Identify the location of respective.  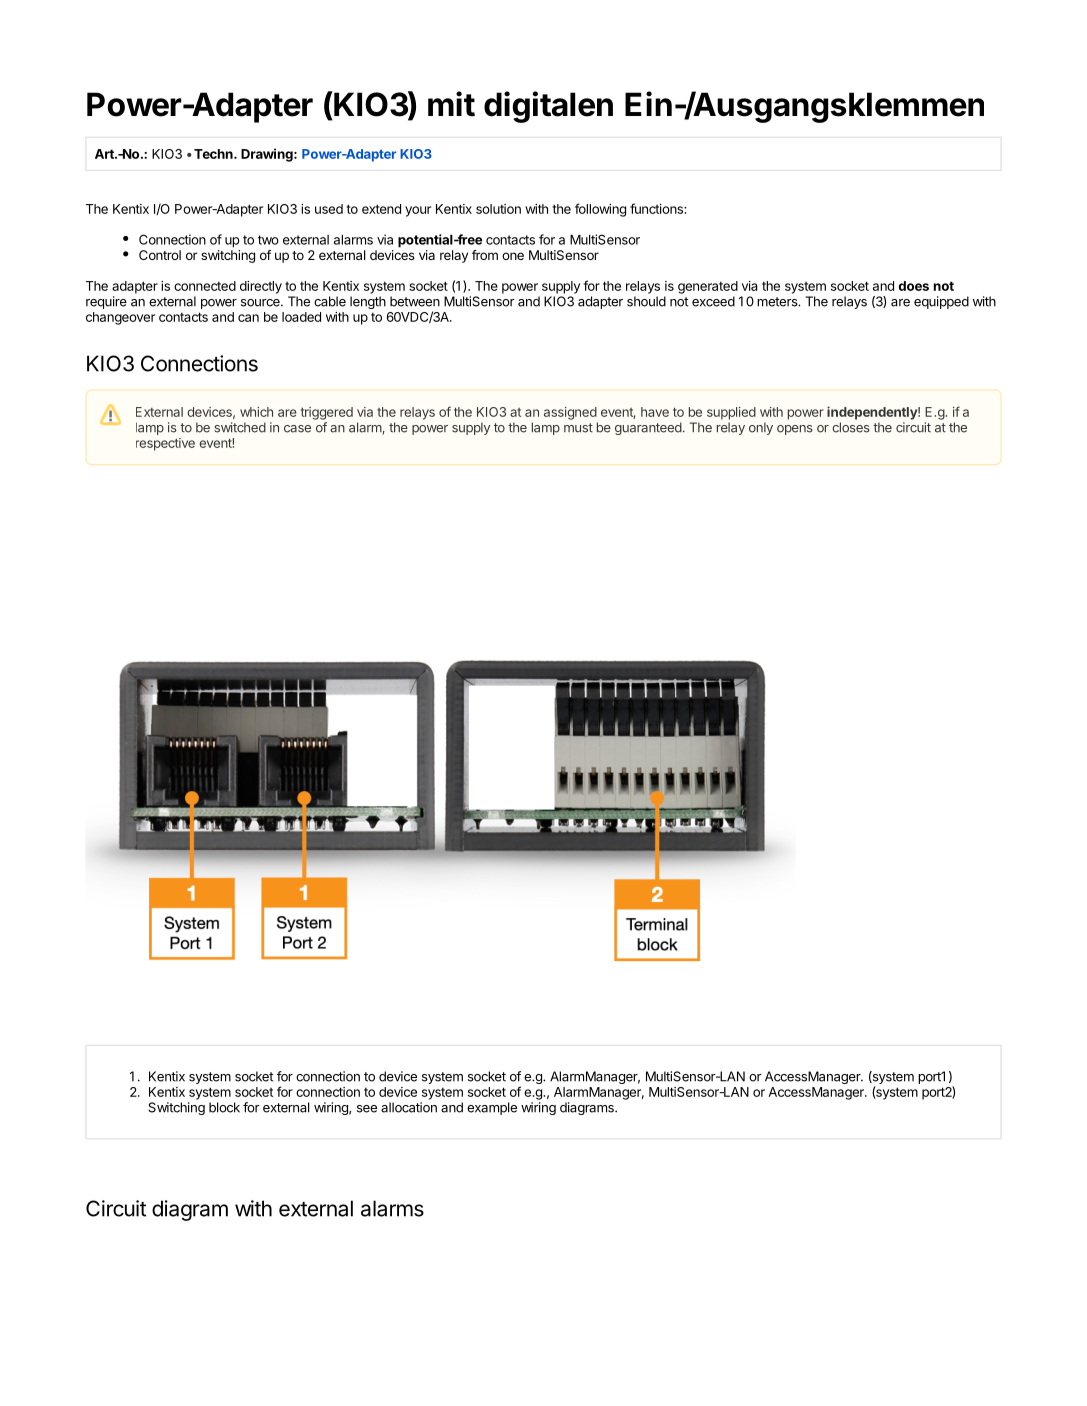
(165, 444).
